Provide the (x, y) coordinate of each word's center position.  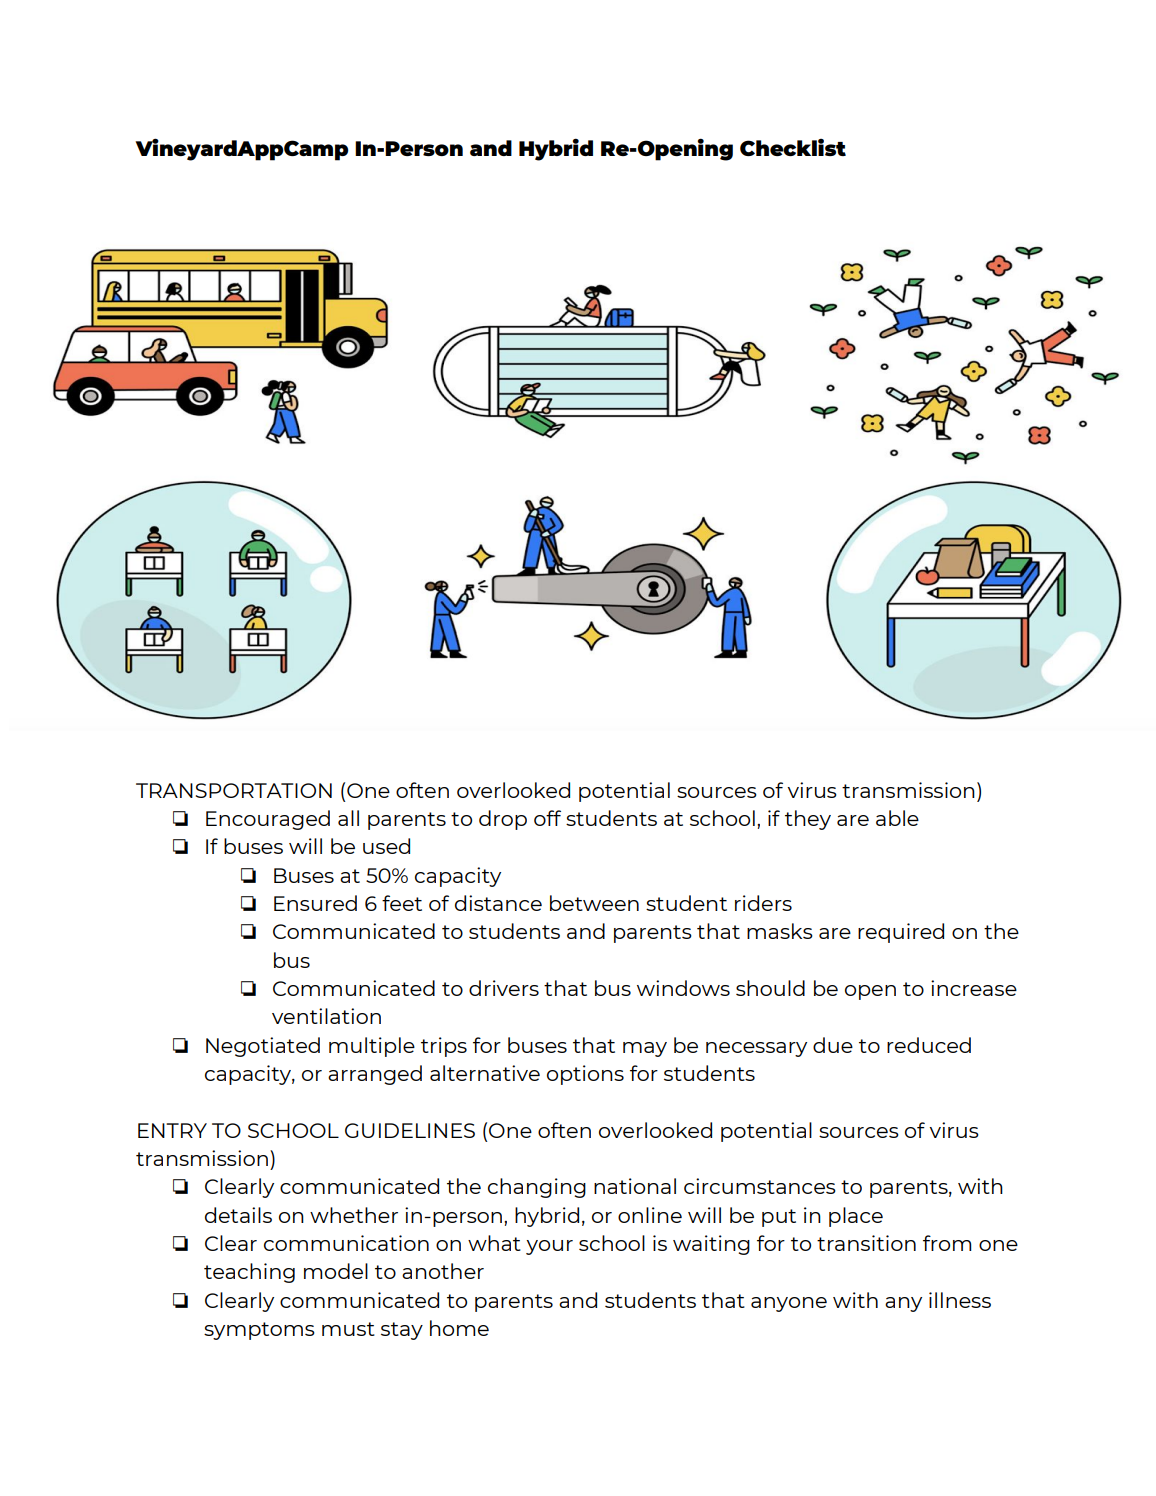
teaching (249, 1273)
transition (866, 1243)
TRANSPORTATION (234, 790)
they (808, 820)
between (594, 903)
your (549, 1247)
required (901, 933)
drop (503, 820)
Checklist (793, 147)
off (547, 818)
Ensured (315, 903)
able (897, 818)
